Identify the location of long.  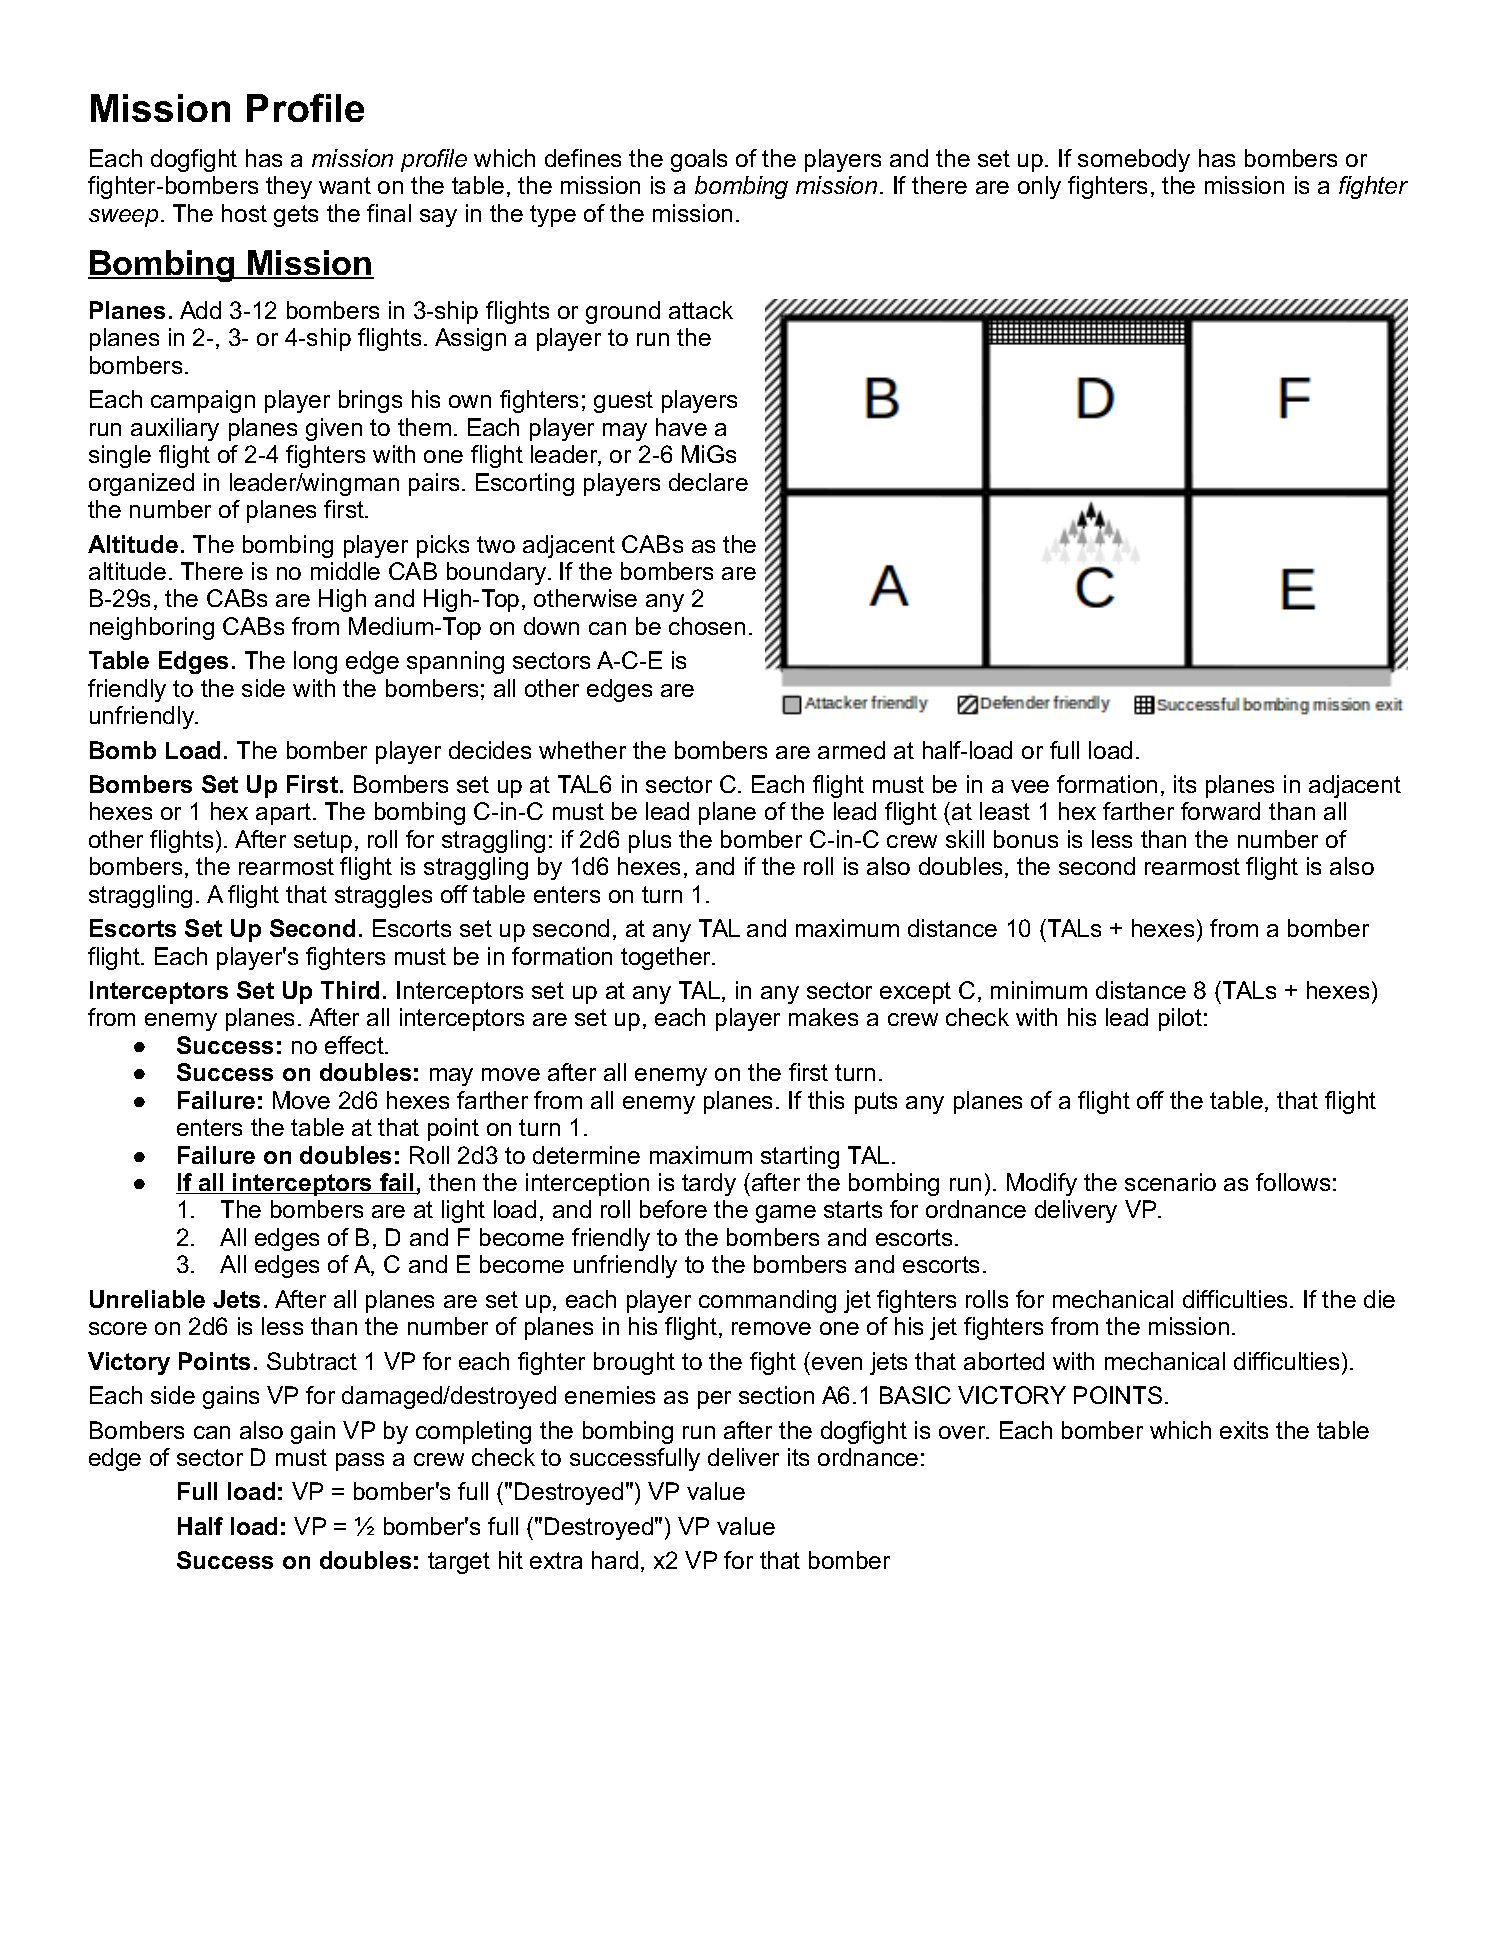
(315, 662).
